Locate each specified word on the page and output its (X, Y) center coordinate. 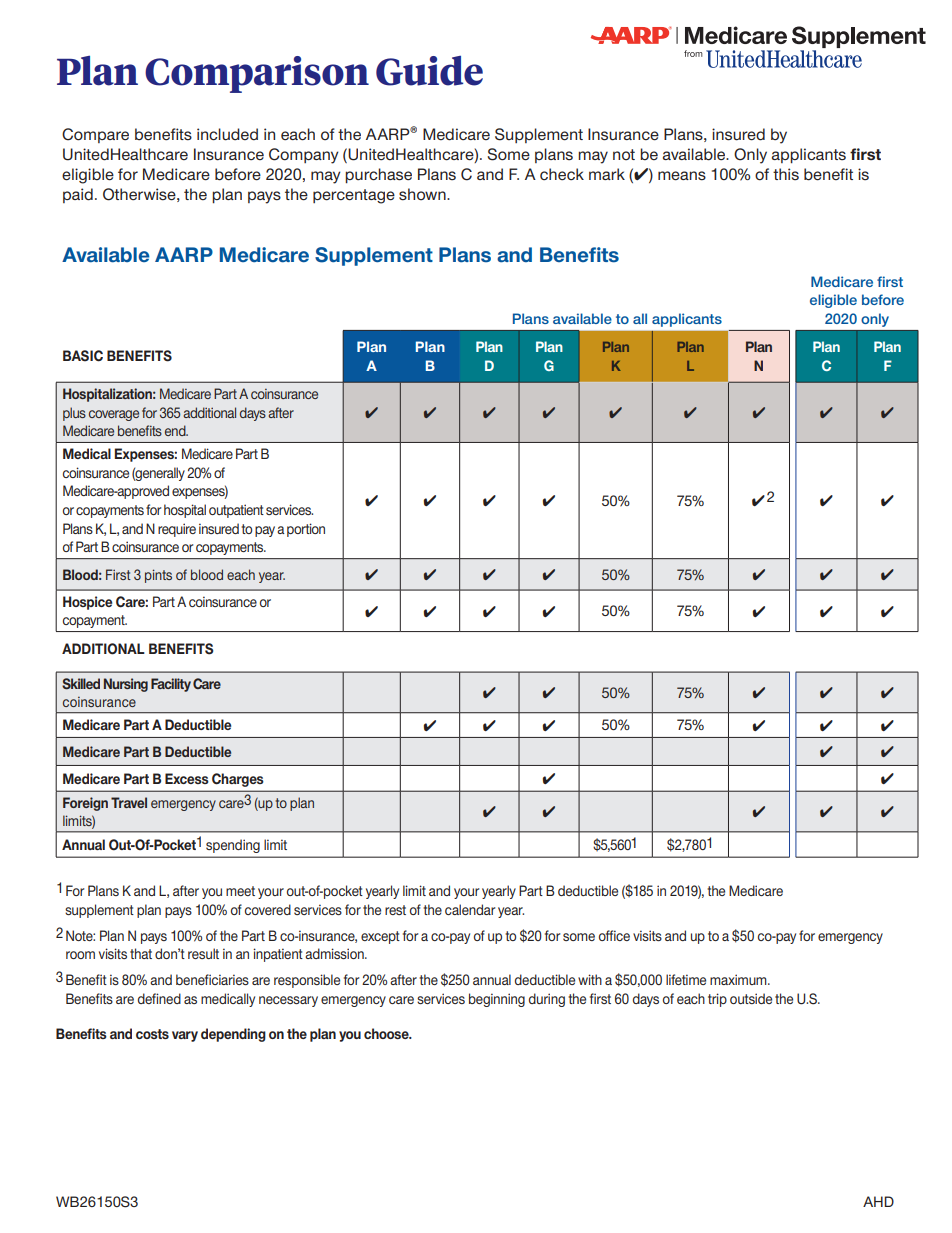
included (227, 134)
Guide (429, 71)
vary (185, 1036)
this (786, 174)
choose (387, 1033)
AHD (878, 1201)
